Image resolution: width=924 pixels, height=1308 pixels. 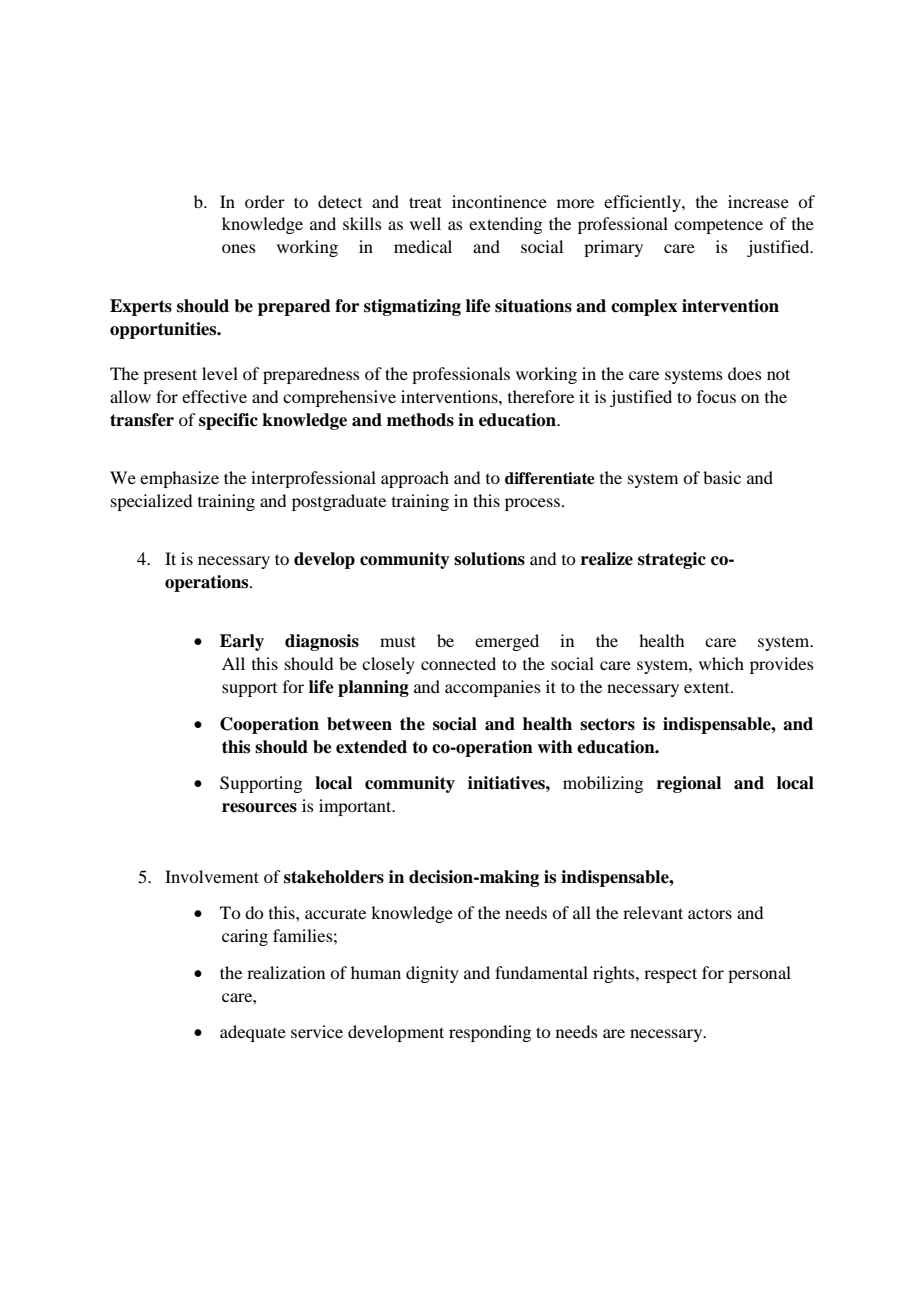 I want to click on ones, so click(x=239, y=248).
